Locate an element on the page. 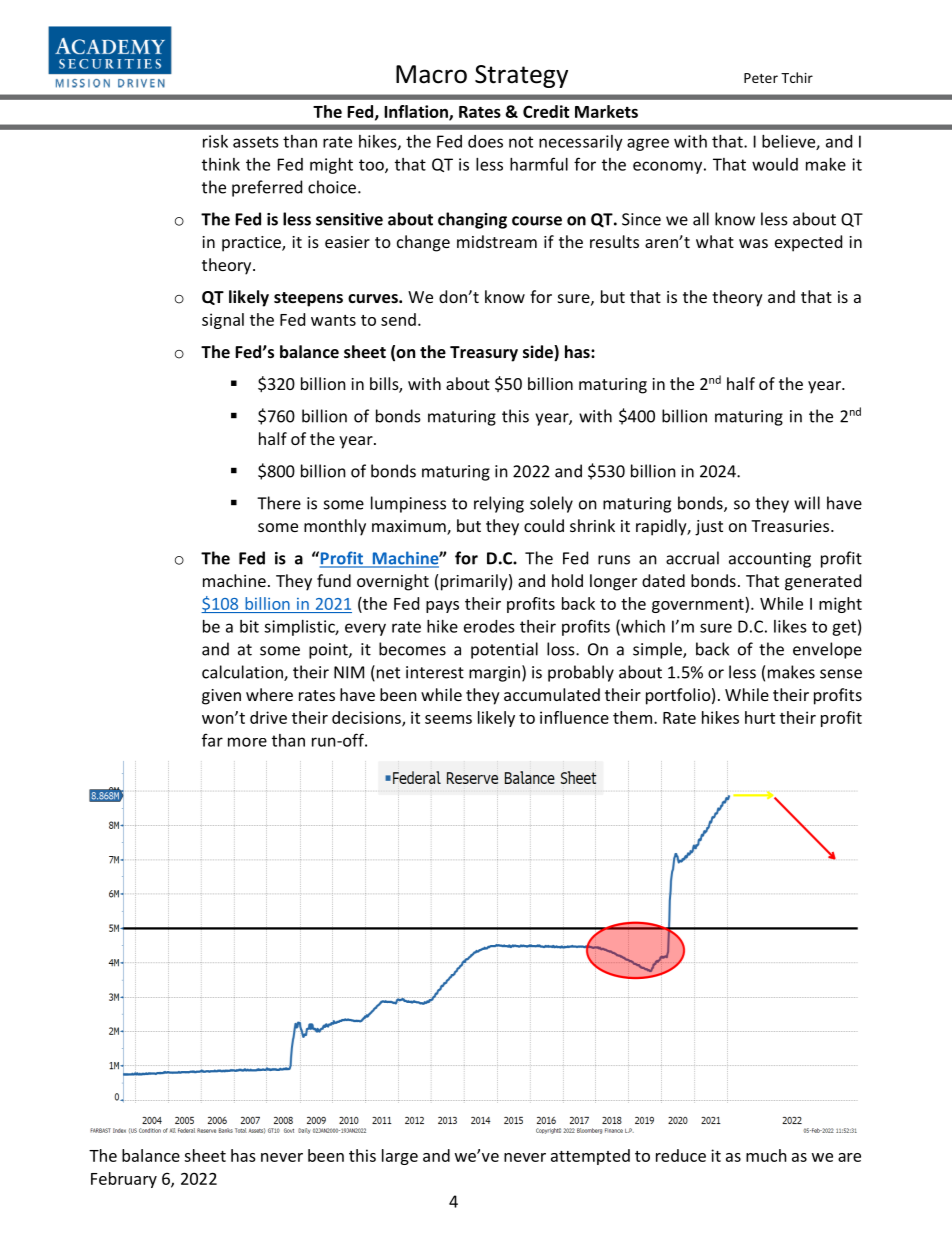  will is located at coordinates (807, 503).
